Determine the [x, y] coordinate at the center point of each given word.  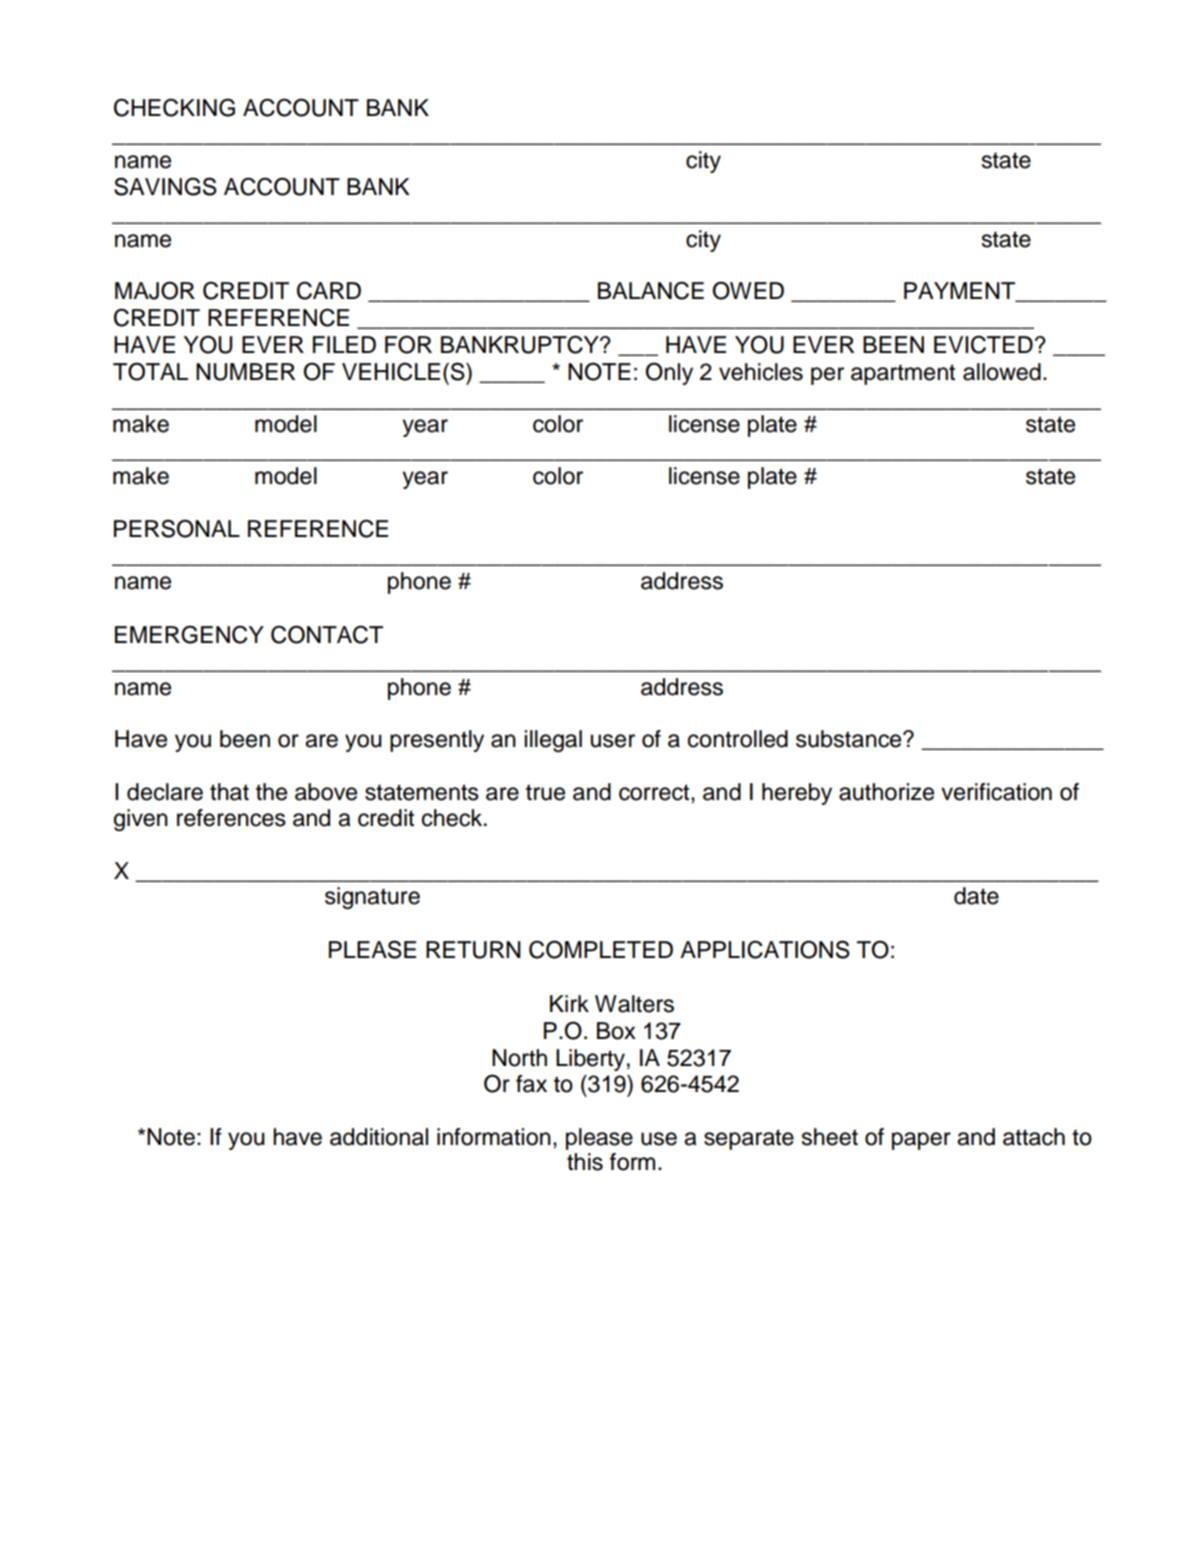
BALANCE [651, 290]
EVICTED [983, 344]
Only [669, 373]
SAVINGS [165, 186]
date [976, 896]
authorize [886, 792]
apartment [903, 374]
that [229, 792]
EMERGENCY [189, 634]
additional [379, 1137]
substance [850, 739]
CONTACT [327, 634]
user [613, 741]
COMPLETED [601, 949]
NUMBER [245, 372]
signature [372, 898]
